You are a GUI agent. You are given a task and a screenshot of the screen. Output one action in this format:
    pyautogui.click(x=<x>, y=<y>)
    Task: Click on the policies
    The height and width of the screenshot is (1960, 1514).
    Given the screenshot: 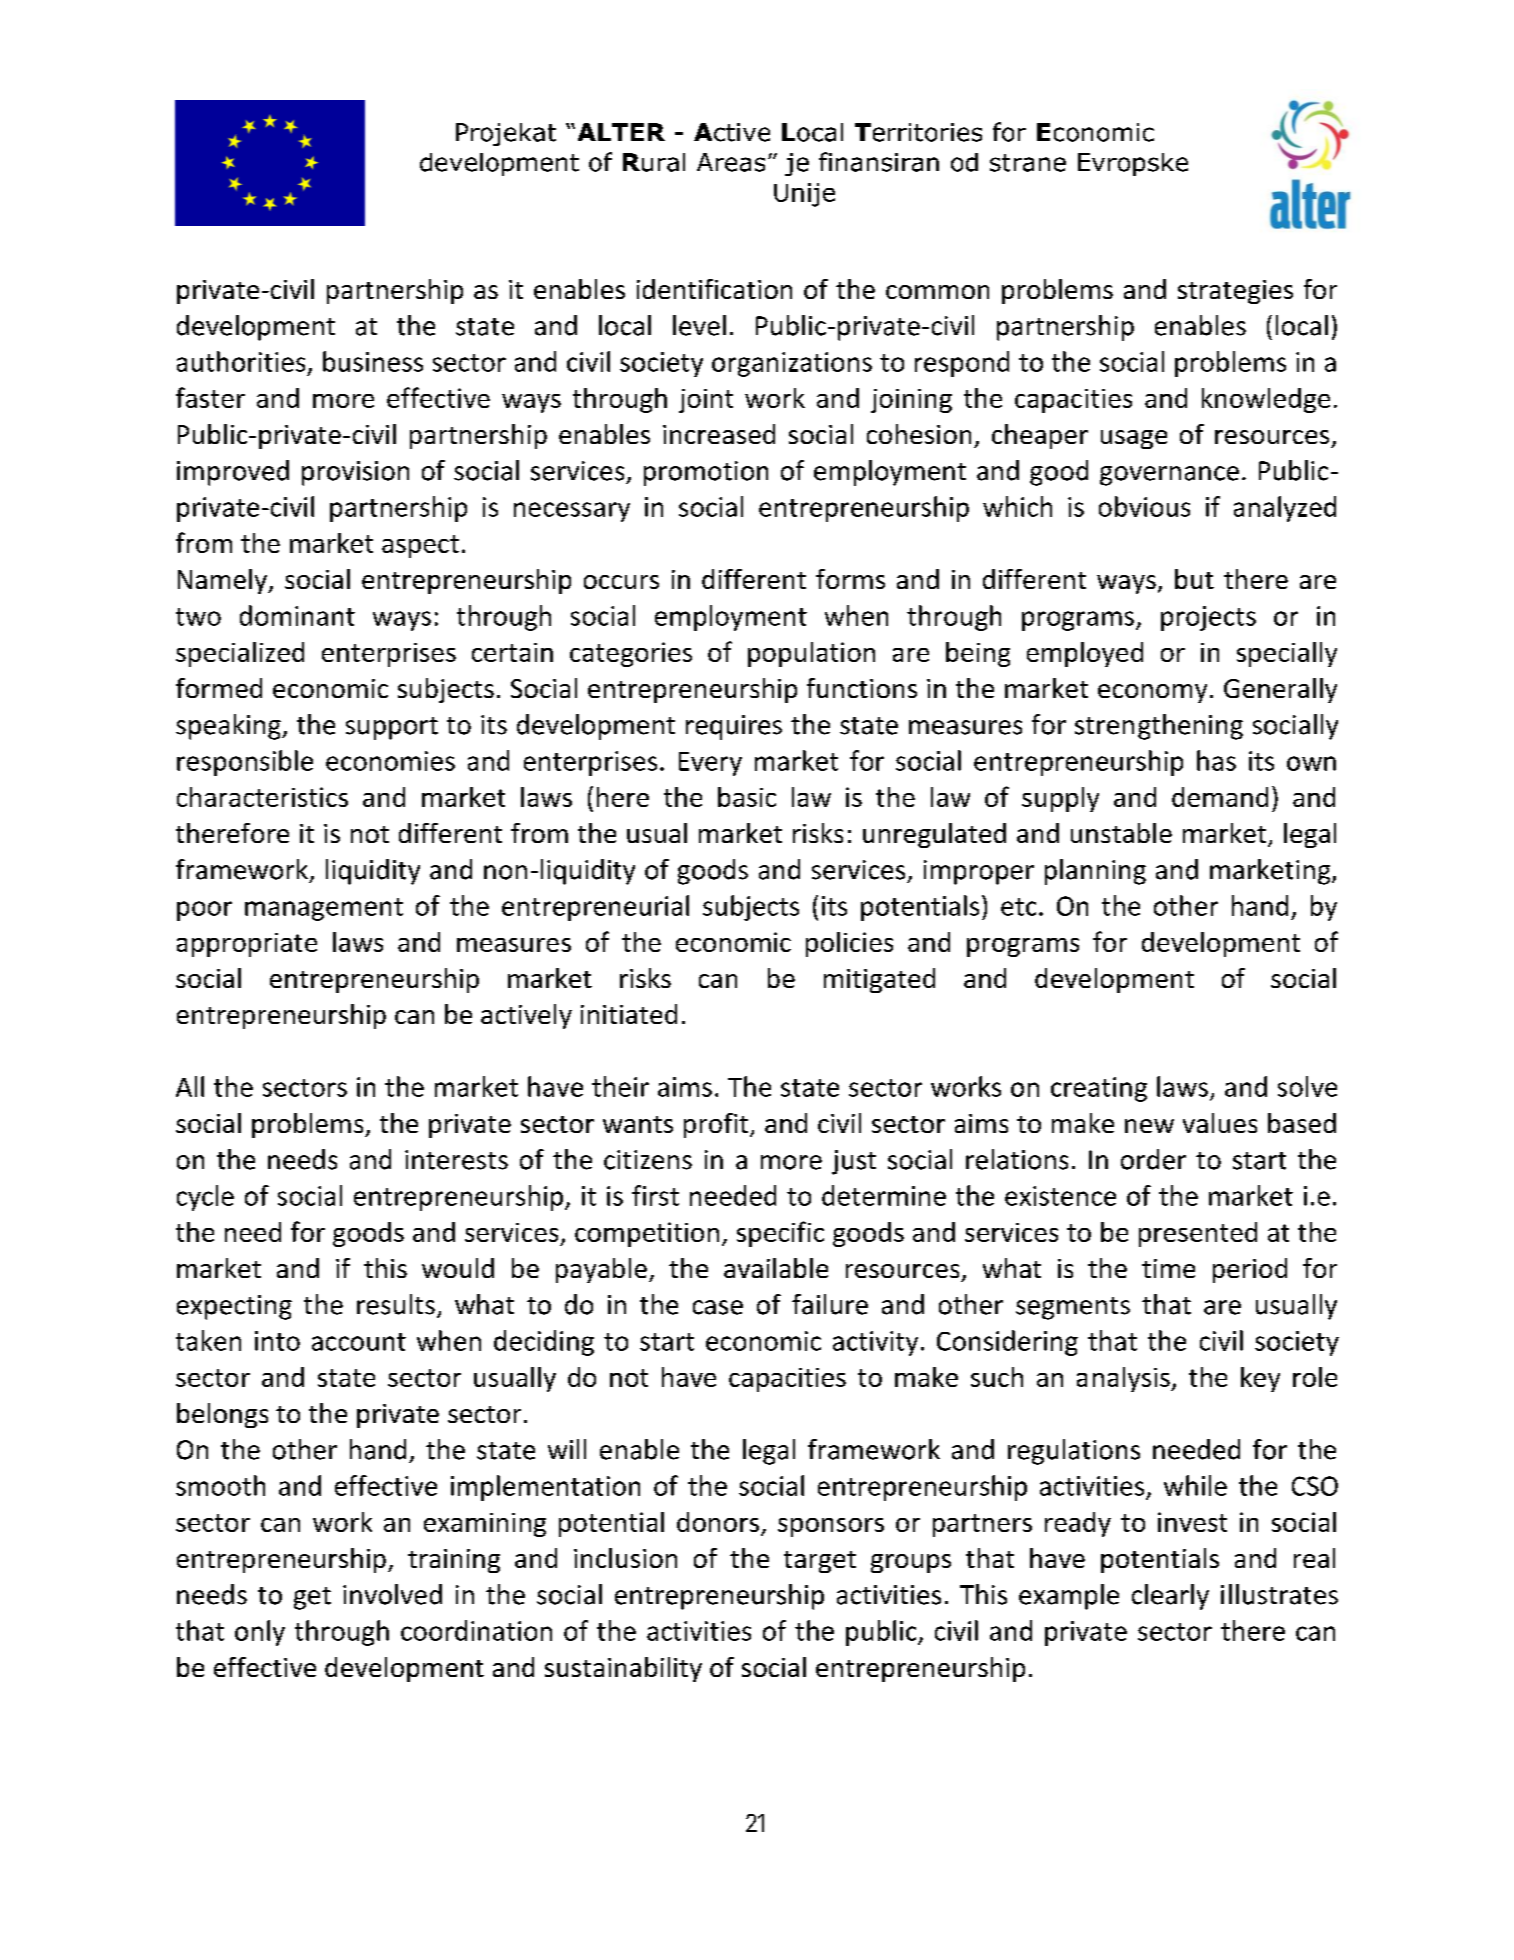 What is the action you would take?
    pyautogui.click(x=849, y=944)
